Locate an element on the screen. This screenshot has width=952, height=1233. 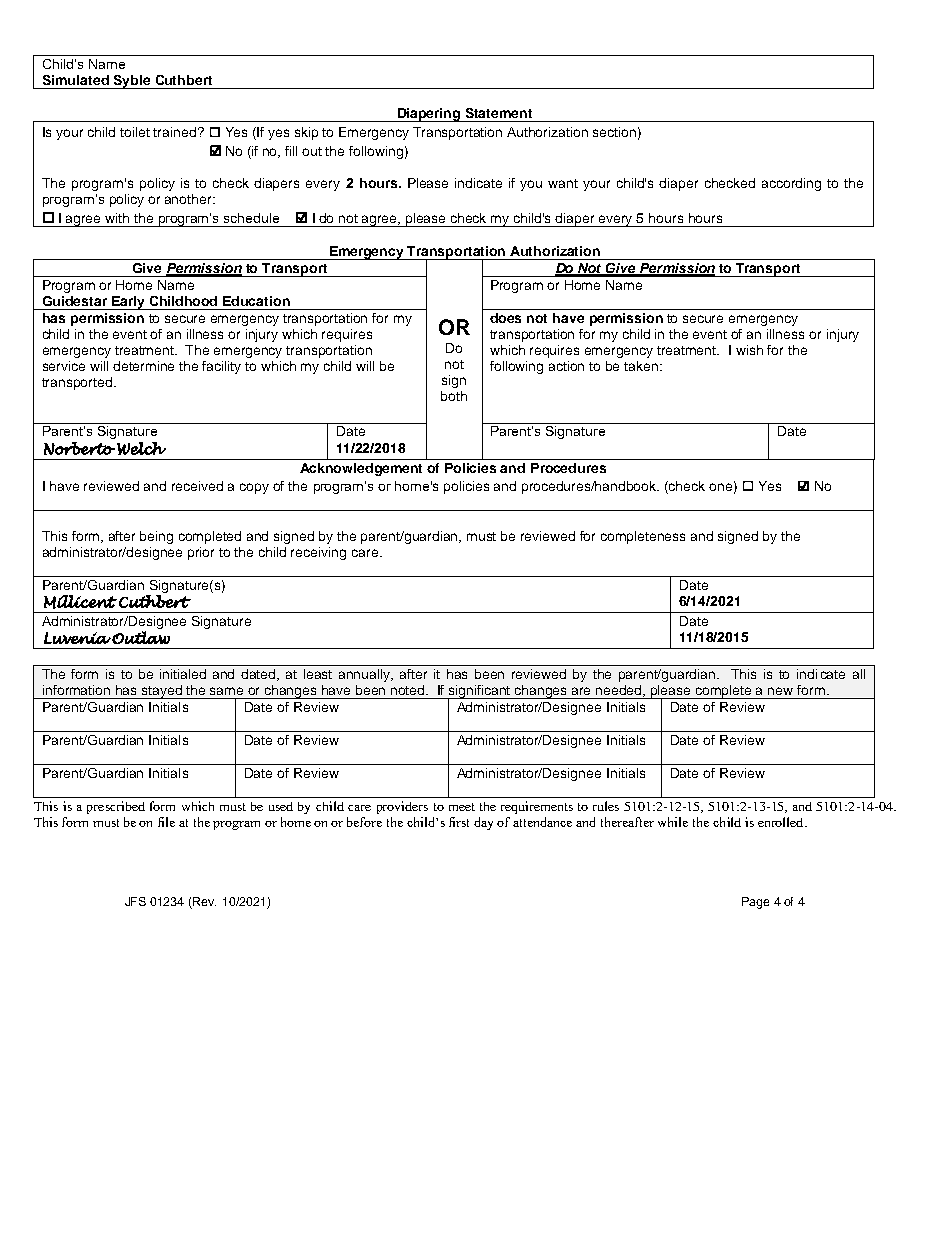
received is located at coordinates (197, 486).
